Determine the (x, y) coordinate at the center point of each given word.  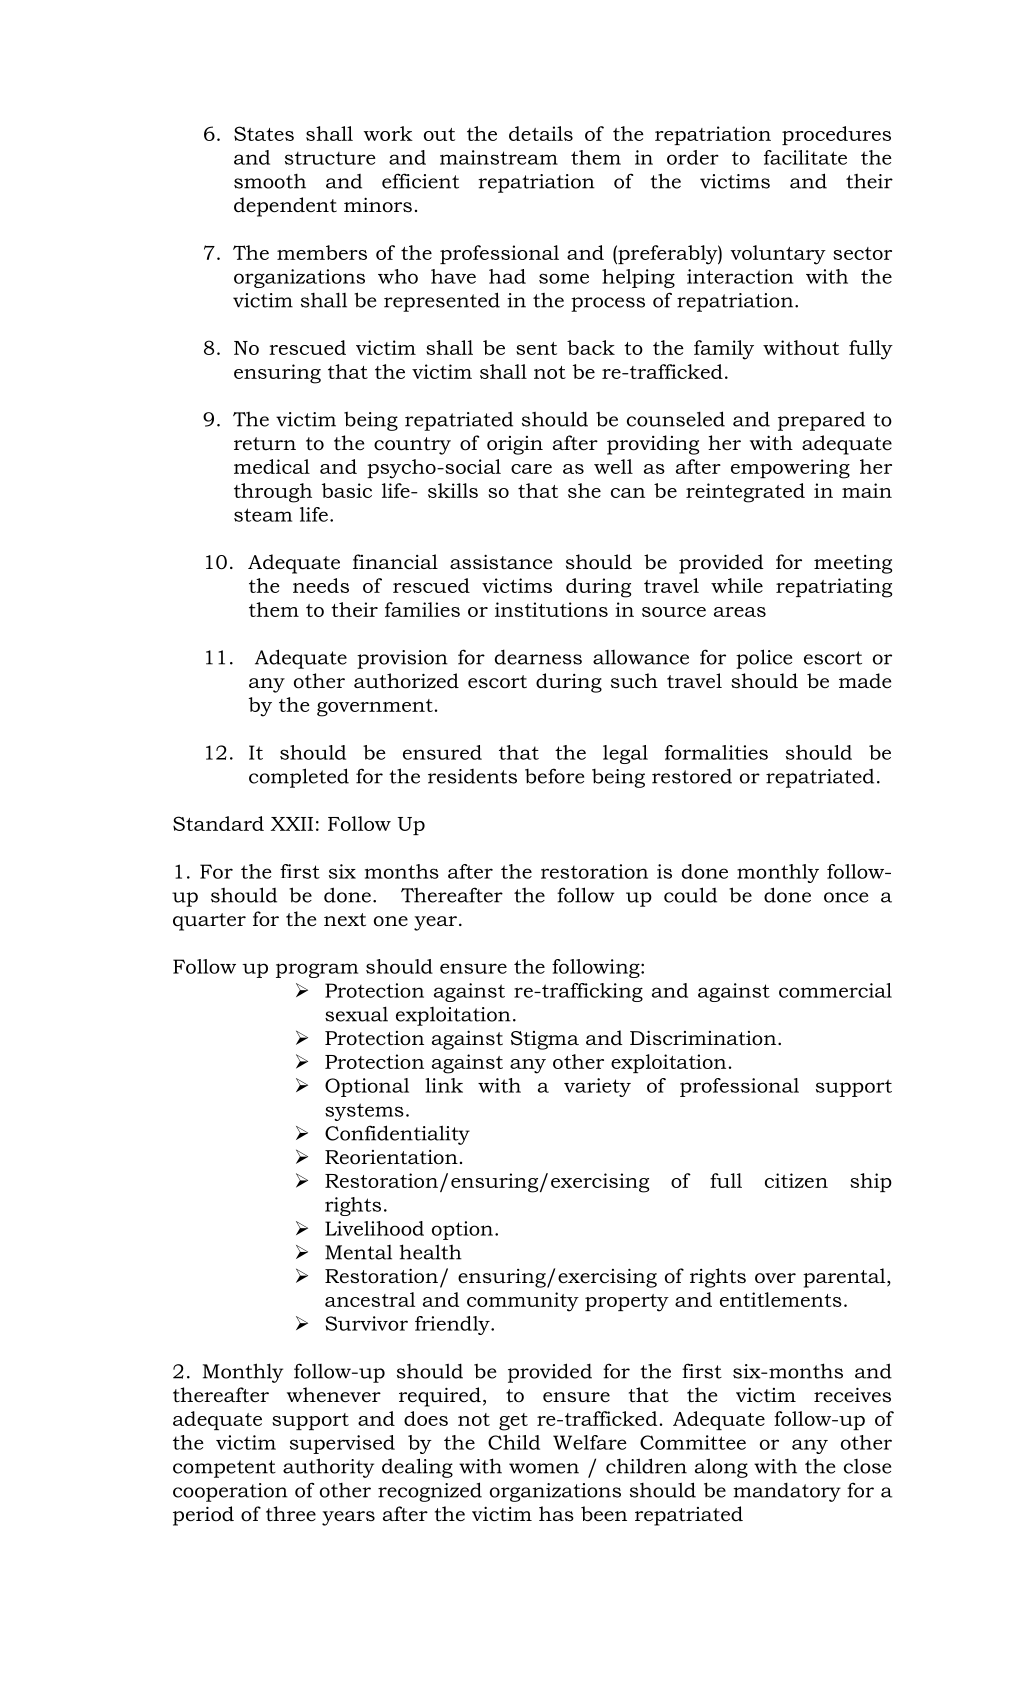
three (291, 1514)
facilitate (805, 157)
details (541, 133)
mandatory (787, 1492)
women (544, 1468)
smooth (270, 181)
